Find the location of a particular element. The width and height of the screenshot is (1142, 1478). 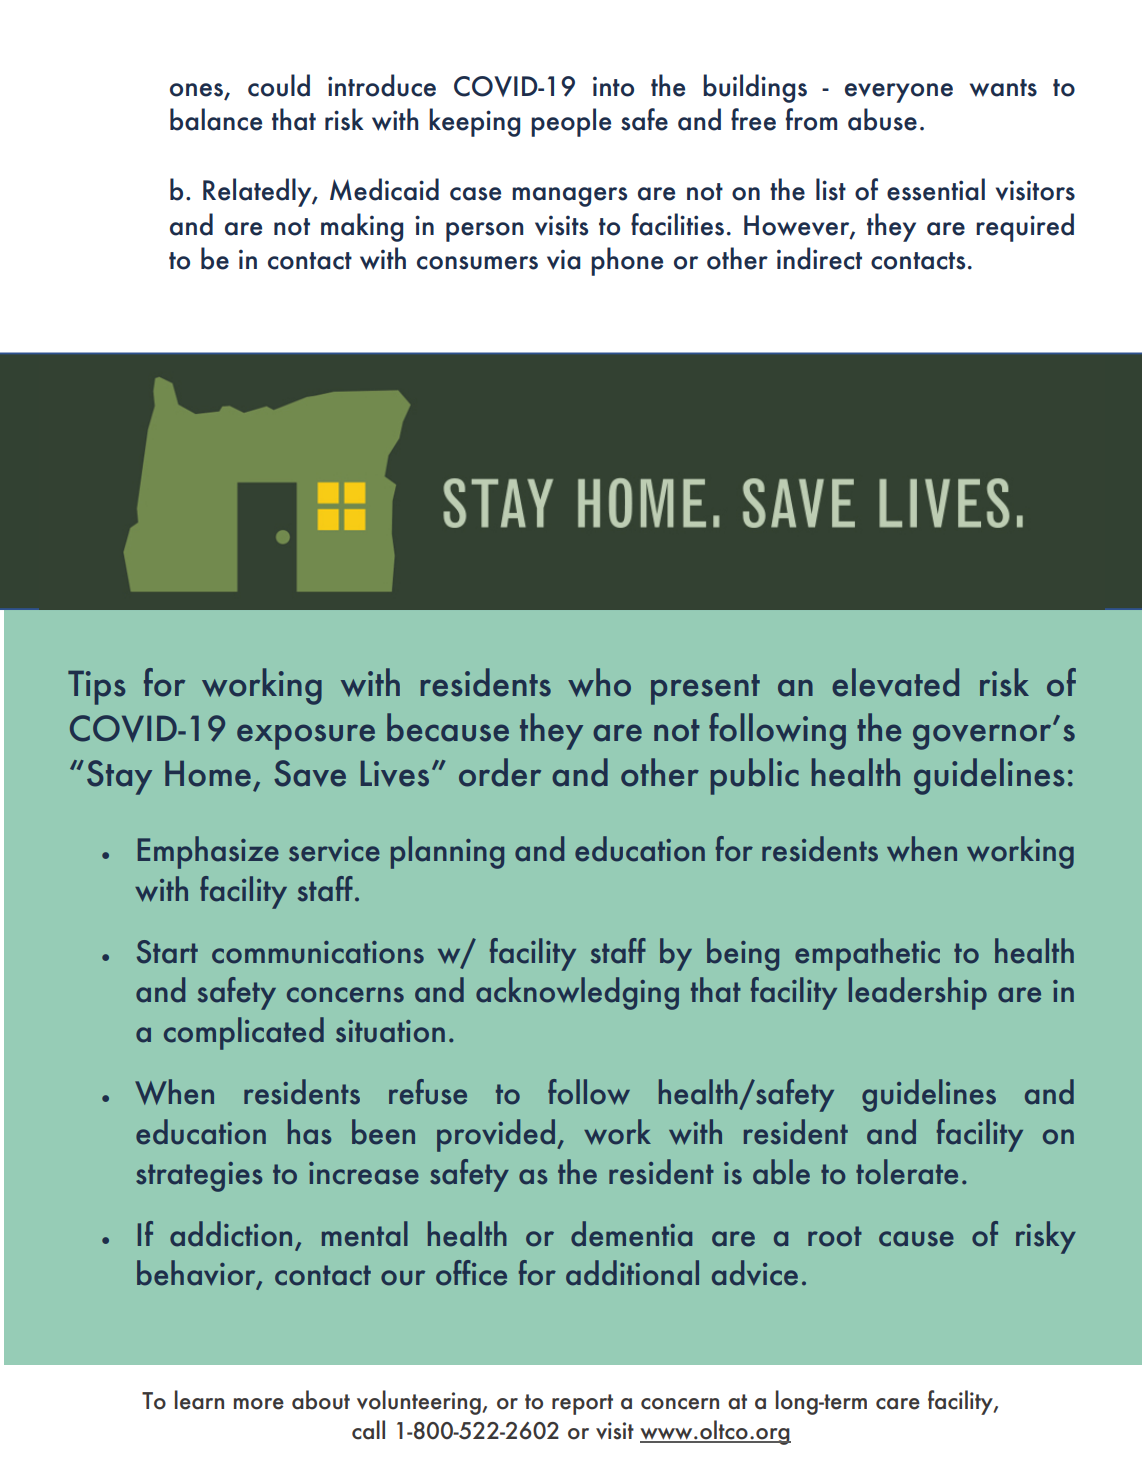

care is located at coordinates (898, 1404).
